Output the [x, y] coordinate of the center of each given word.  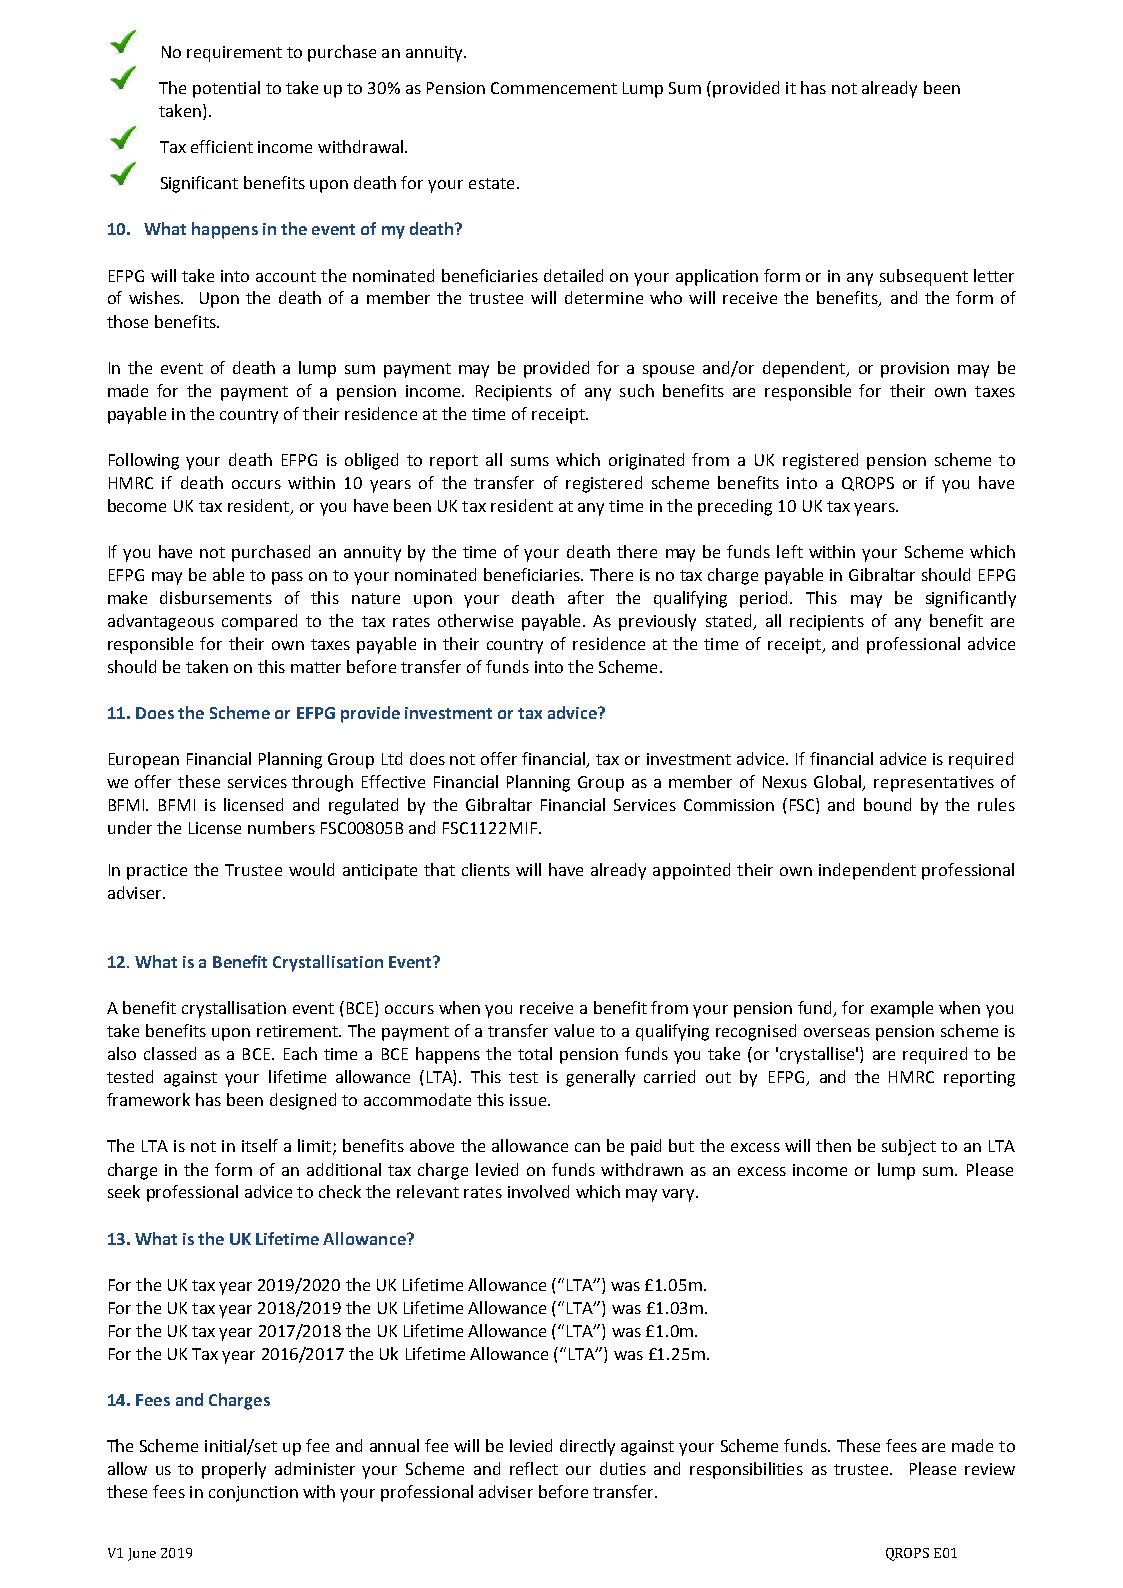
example [902, 1009]
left [790, 551]
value [574, 1030]
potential [226, 89]
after [586, 597]
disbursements [216, 597]
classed [170, 1053]
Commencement [554, 88]
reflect [534, 1468]
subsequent [924, 277]
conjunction [253, 1494]
